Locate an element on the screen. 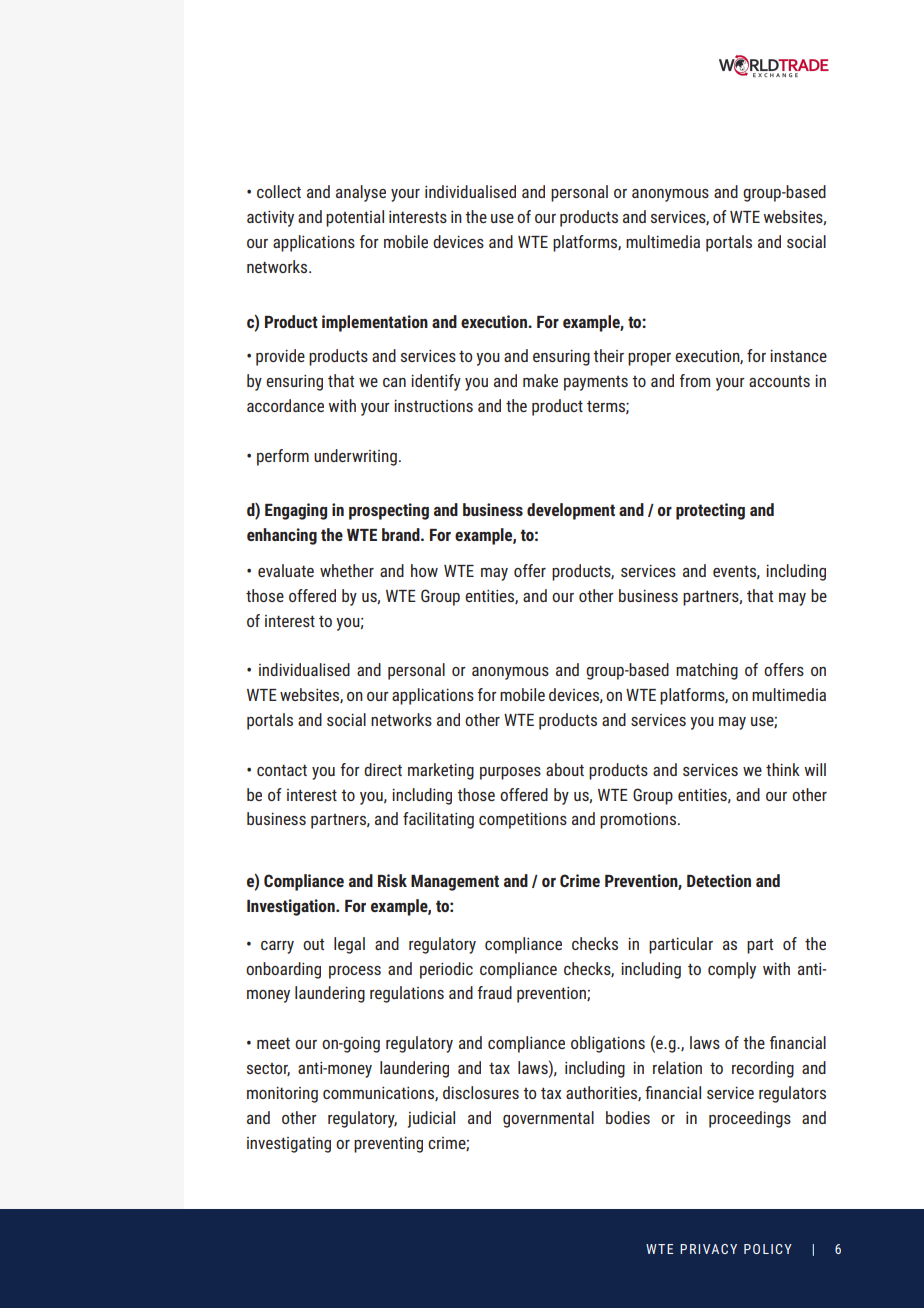  matching is located at coordinates (707, 671).
